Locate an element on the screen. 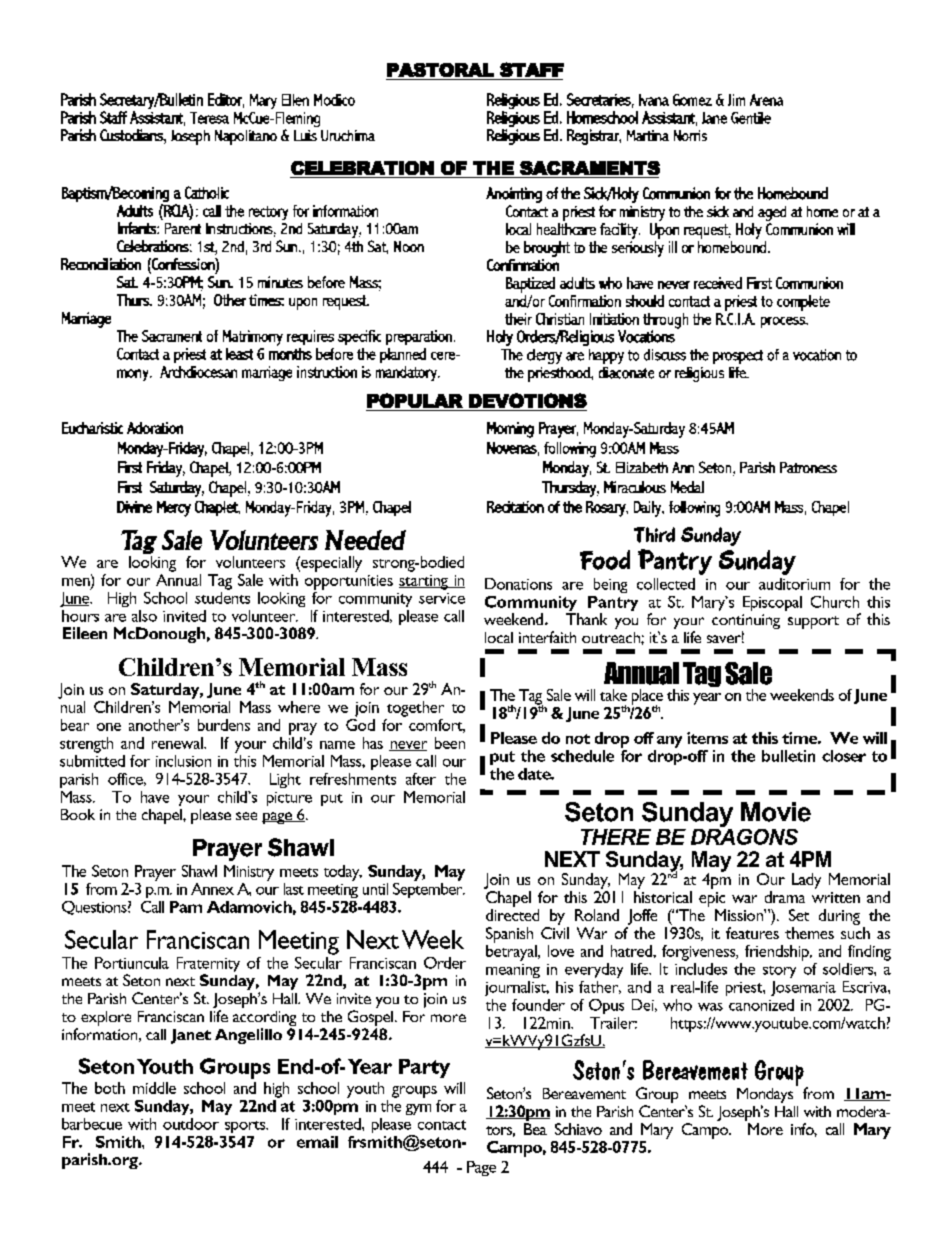  STAFF is located at coordinates (532, 69).
